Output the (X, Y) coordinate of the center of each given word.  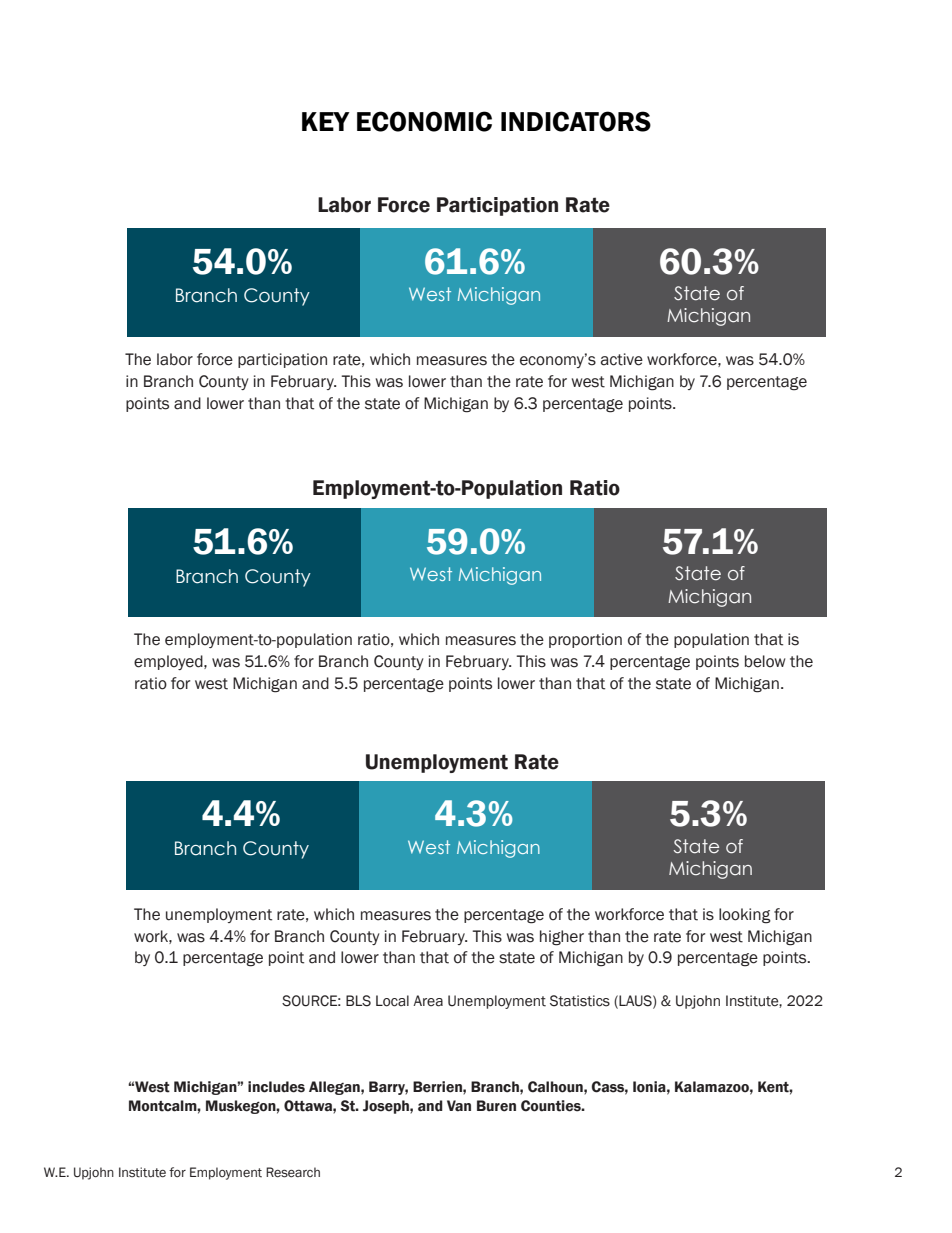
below (765, 661)
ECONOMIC (424, 121)
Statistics (580, 1001)
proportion (585, 640)
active (622, 359)
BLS (358, 1001)
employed (169, 662)
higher (562, 938)
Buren (496, 1106)
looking (745, 916)
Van (459, 1106)
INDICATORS (576, 121)
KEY (326, 121)
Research (293, 1172)
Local (392, 1001)
